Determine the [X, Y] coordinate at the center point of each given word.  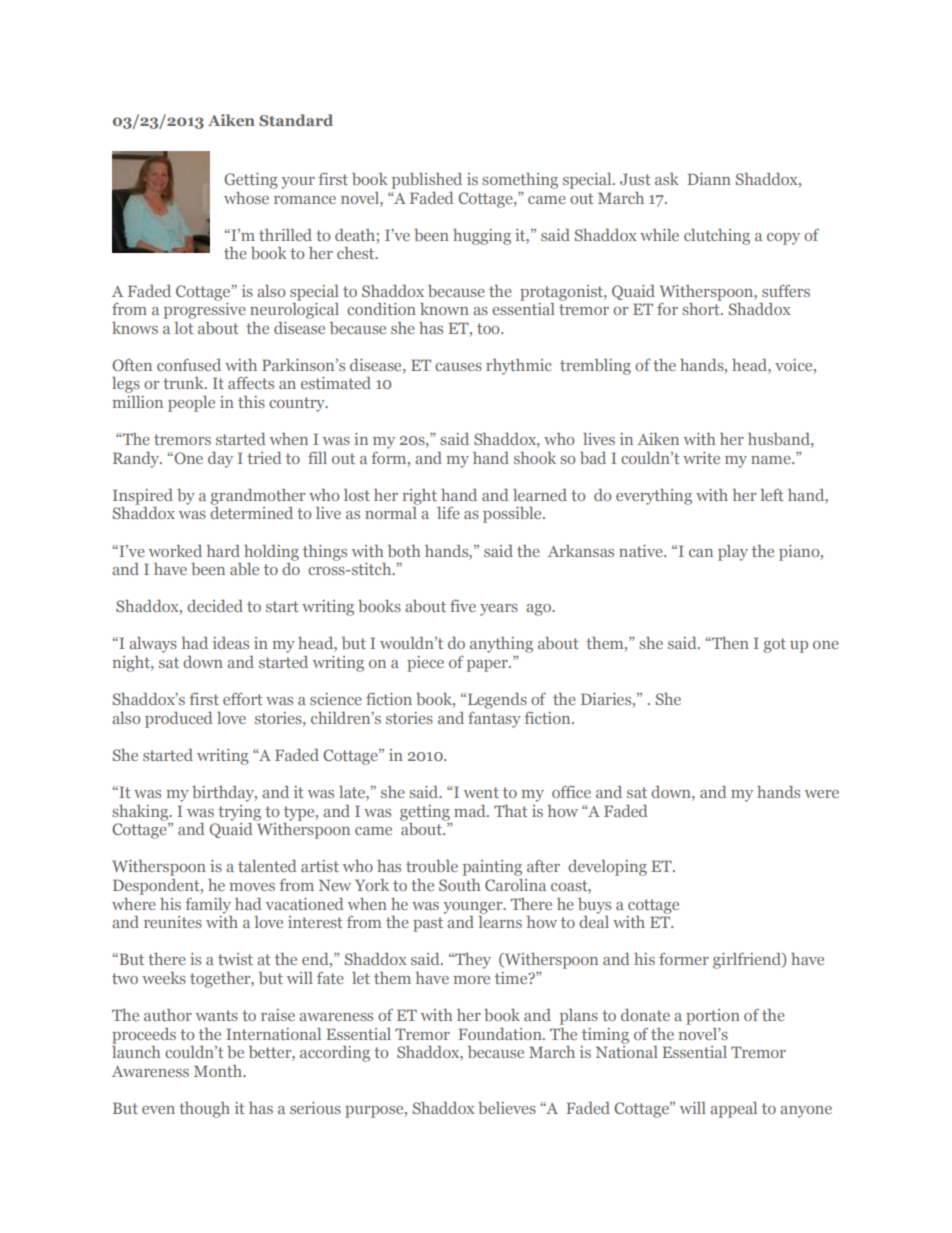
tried [264, 458]
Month [219, 1071]
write [701, 458]
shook [535, 458]
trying [239, 813]
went [481, 792]
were [822, 794]
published [427, 181]
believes [507, 1108]
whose [246, 198]
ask [667, 179]
